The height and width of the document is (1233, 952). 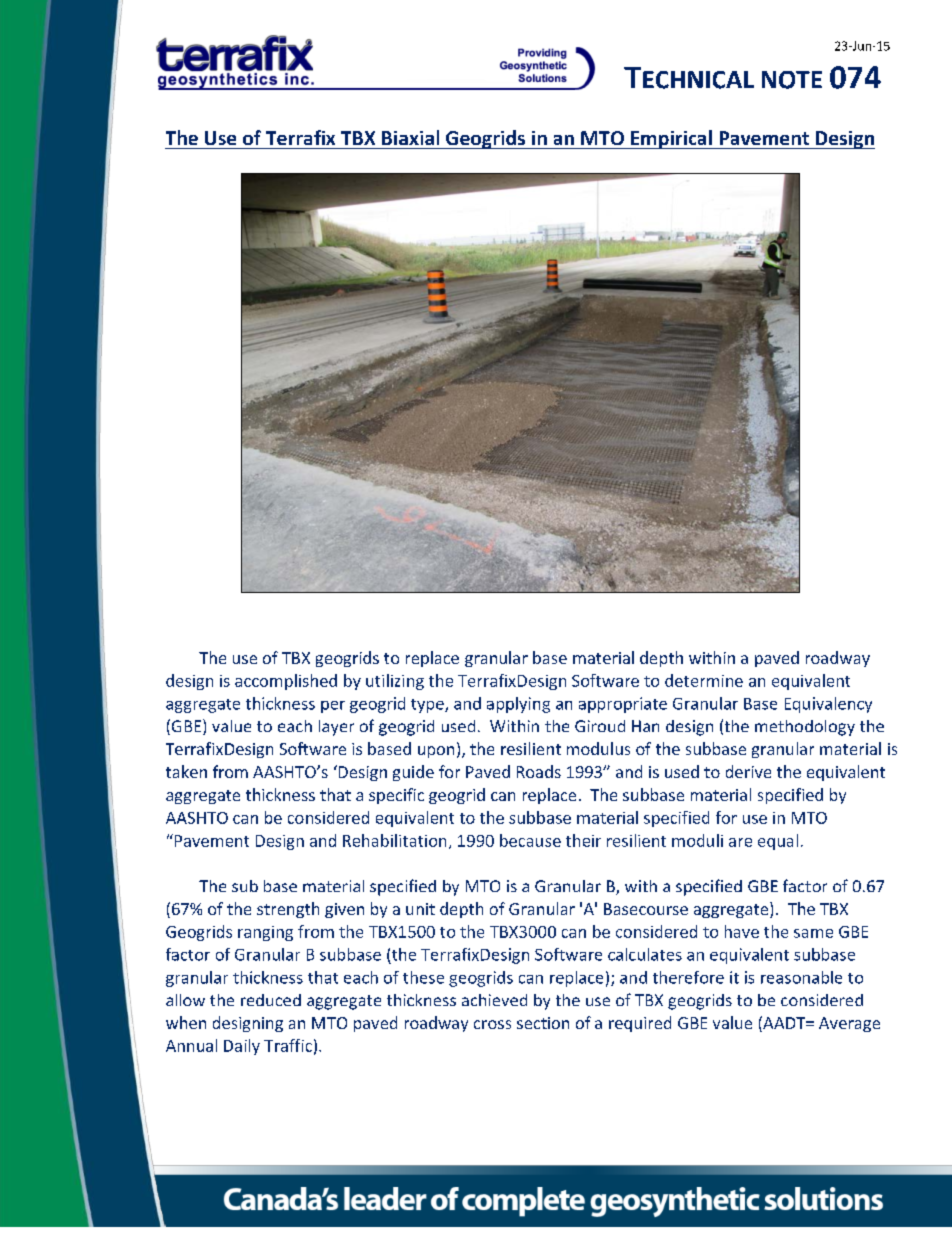 What do you see at coordinates (805, 728) in the document?
I see `methodology` at bounding box center [805, 728].
